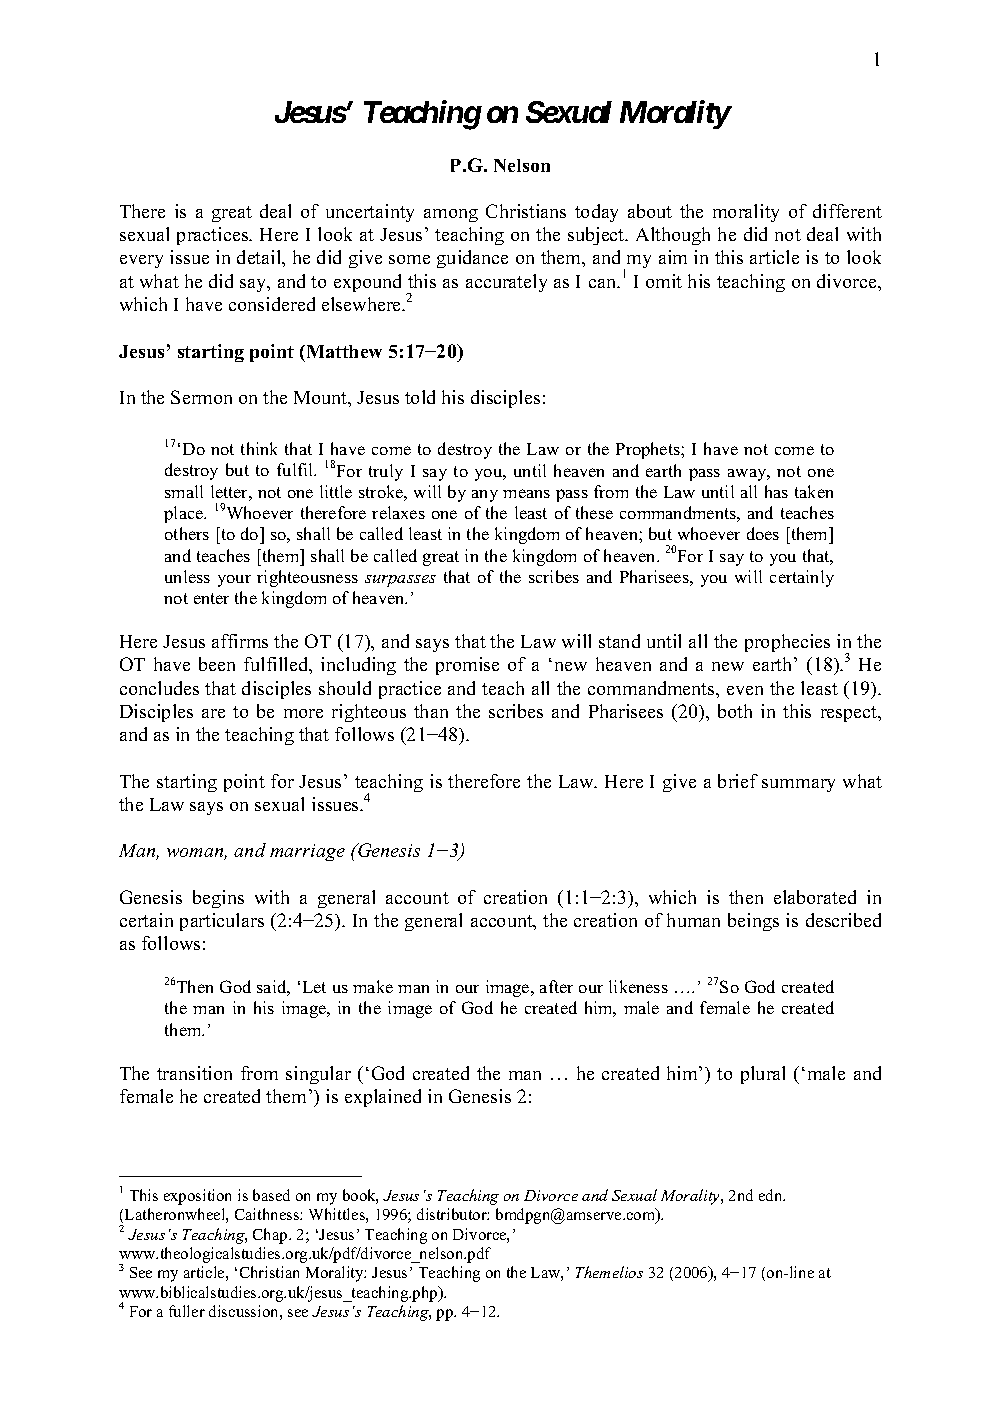  What do you see at coordinates (556, 986) in the screenshot?
I see `after` at bounding box center [556, 986].
